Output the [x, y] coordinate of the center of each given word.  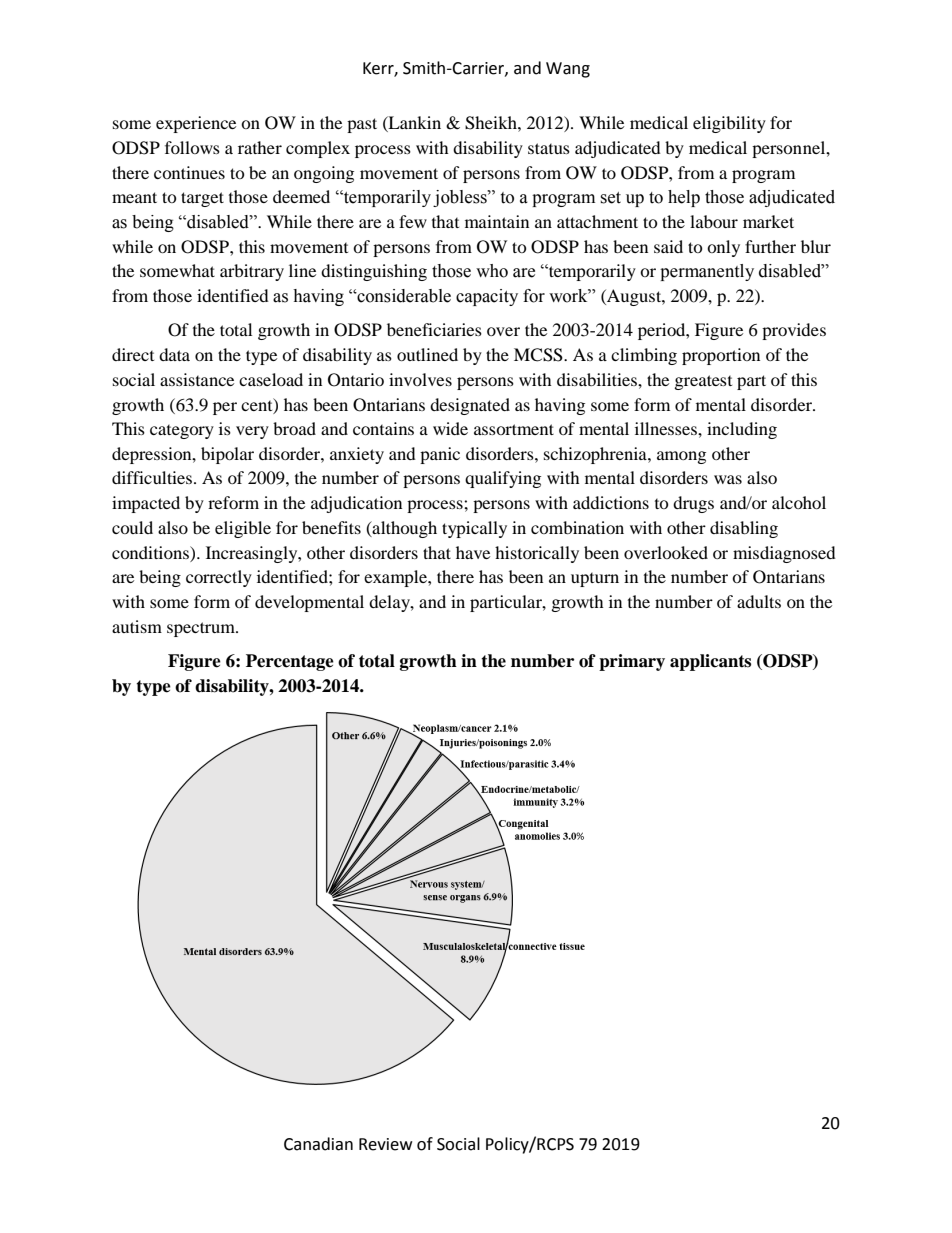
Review [385, 1144]
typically [474, 529]
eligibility [729, 124]
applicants [710, 662]
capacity [487, 297]
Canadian [318, 1144]
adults [759, 601]
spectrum [202, 629]
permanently [707, 272]
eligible [243, 529]
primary [632, 662]
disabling [744, 529]
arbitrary [252, 272]
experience [196, 124]
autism [137, 626]
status [549, 148]
